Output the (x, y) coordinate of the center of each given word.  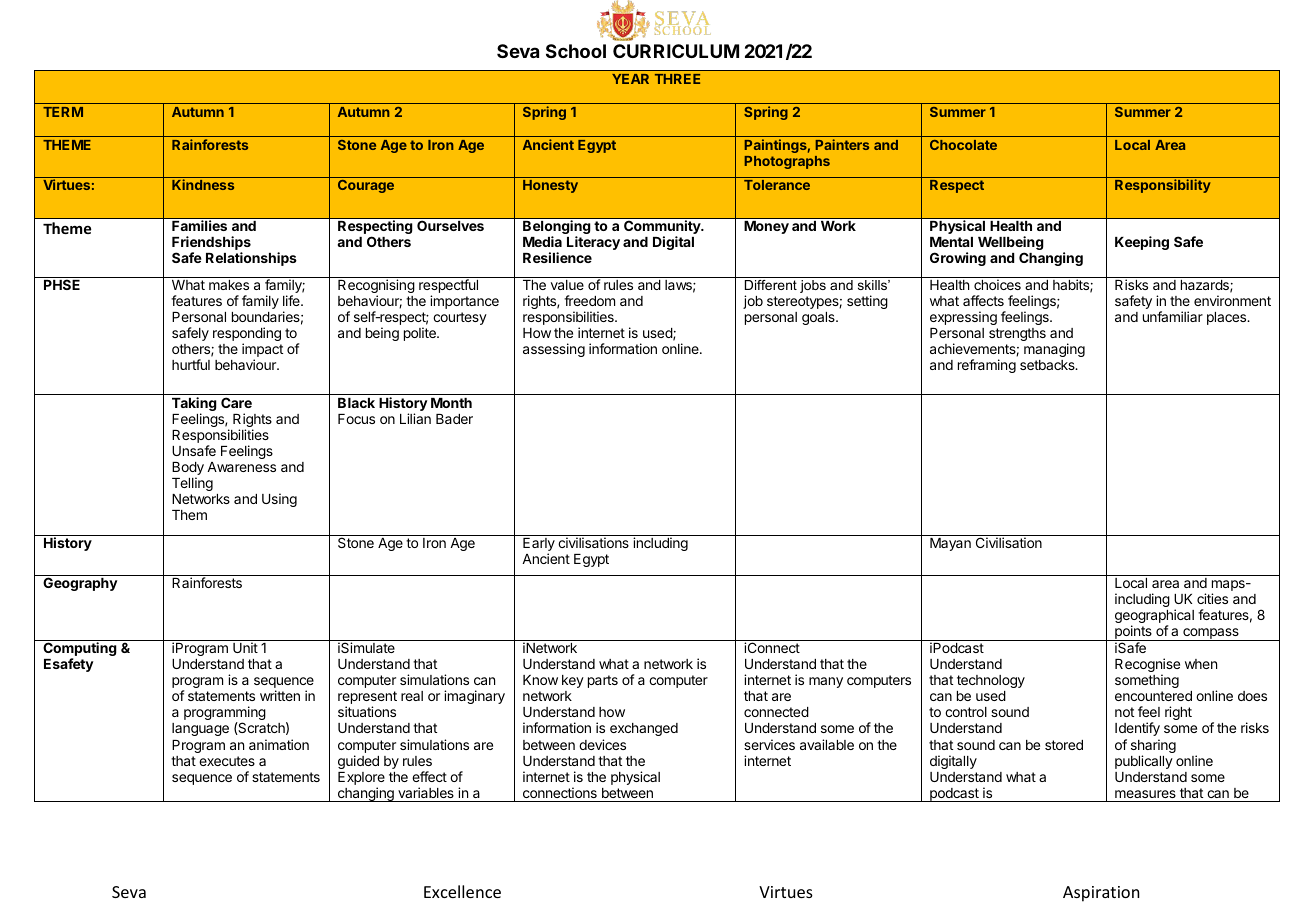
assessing (554, 350)
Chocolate (963, 145)
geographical (1154, 617)
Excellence (462, 891)
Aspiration (1101, 894)
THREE (677, 79)
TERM (63, 112)
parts (603, 681)
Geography (80, 584)
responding (247, 335)
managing (1054, 350)
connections (560, 792)
